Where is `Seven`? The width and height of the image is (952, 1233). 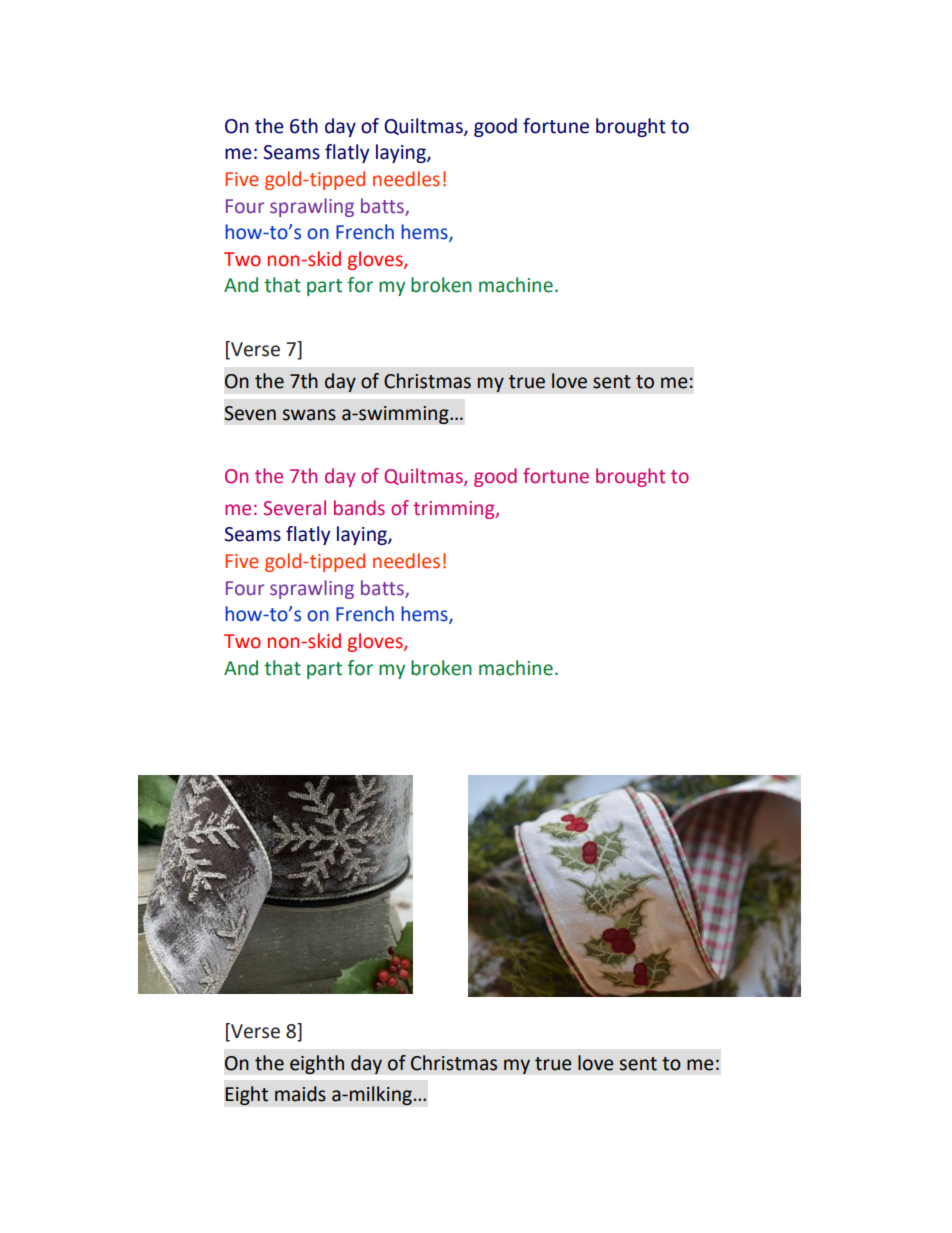
Seven is located at coordinates (250, 413).
